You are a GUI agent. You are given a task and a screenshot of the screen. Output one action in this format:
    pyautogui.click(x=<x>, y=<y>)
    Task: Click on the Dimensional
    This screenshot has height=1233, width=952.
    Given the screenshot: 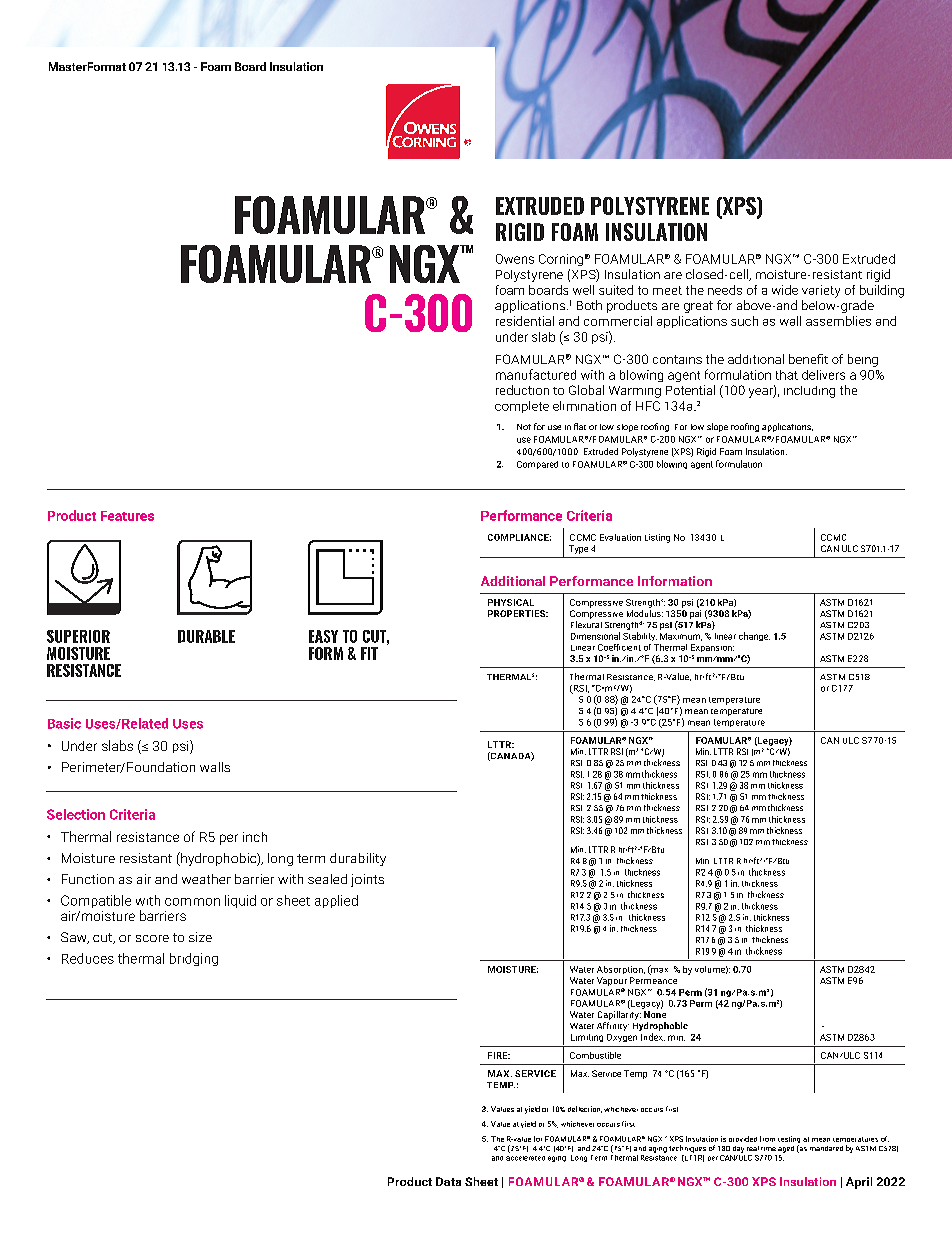 What is the action you would take?
    pyautogui.click(x=595, y=636)
